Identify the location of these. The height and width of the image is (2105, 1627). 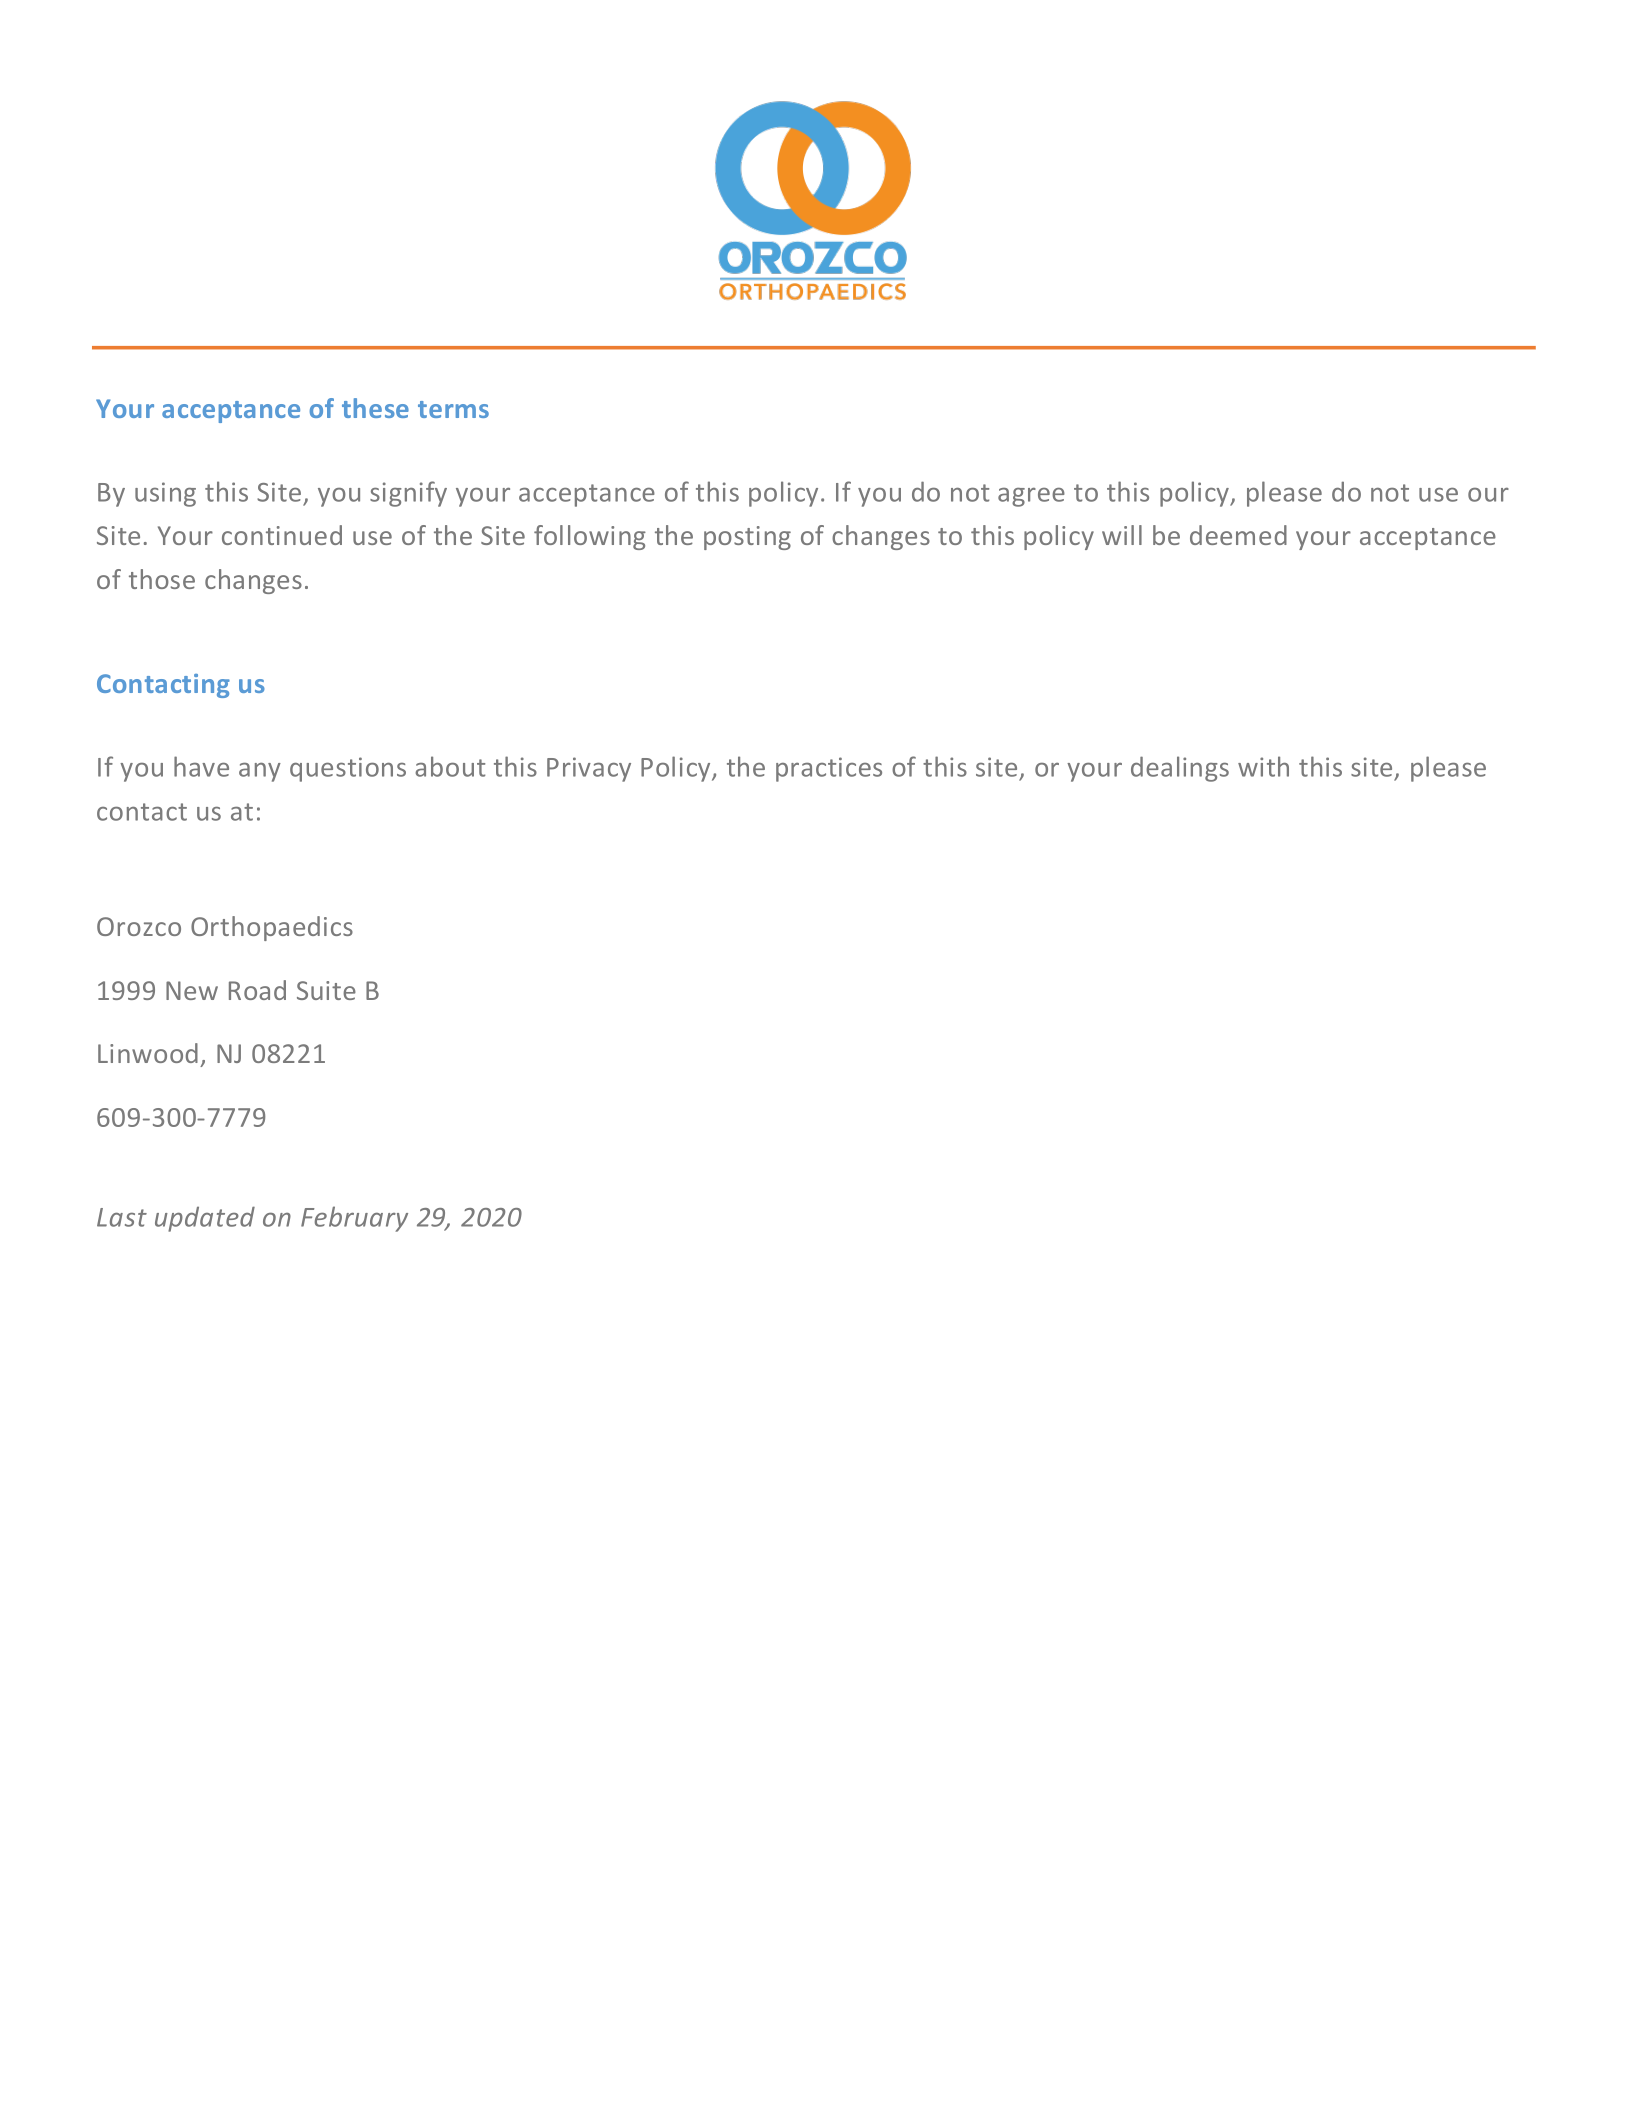
(375, 408).
